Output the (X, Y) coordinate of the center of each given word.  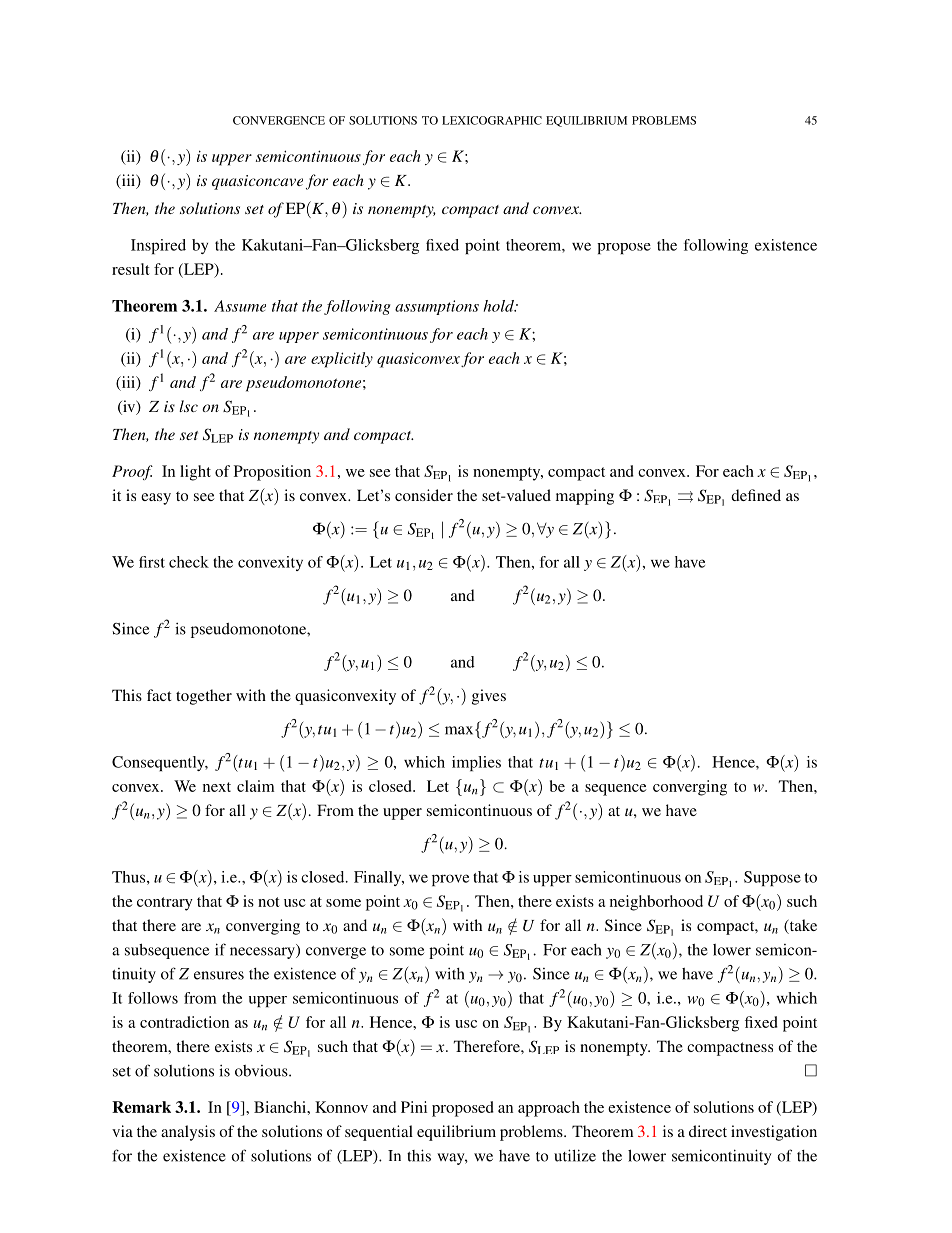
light (195, 473)
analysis (188, 1133)
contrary (165, 904)
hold (500, 306)
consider (424, 495)
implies (476, 763)
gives (489, 697)
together (204, 697)
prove (450, 880)
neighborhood (656, 903)
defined (756, 495)
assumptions (437, 307)
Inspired (158, 246)
